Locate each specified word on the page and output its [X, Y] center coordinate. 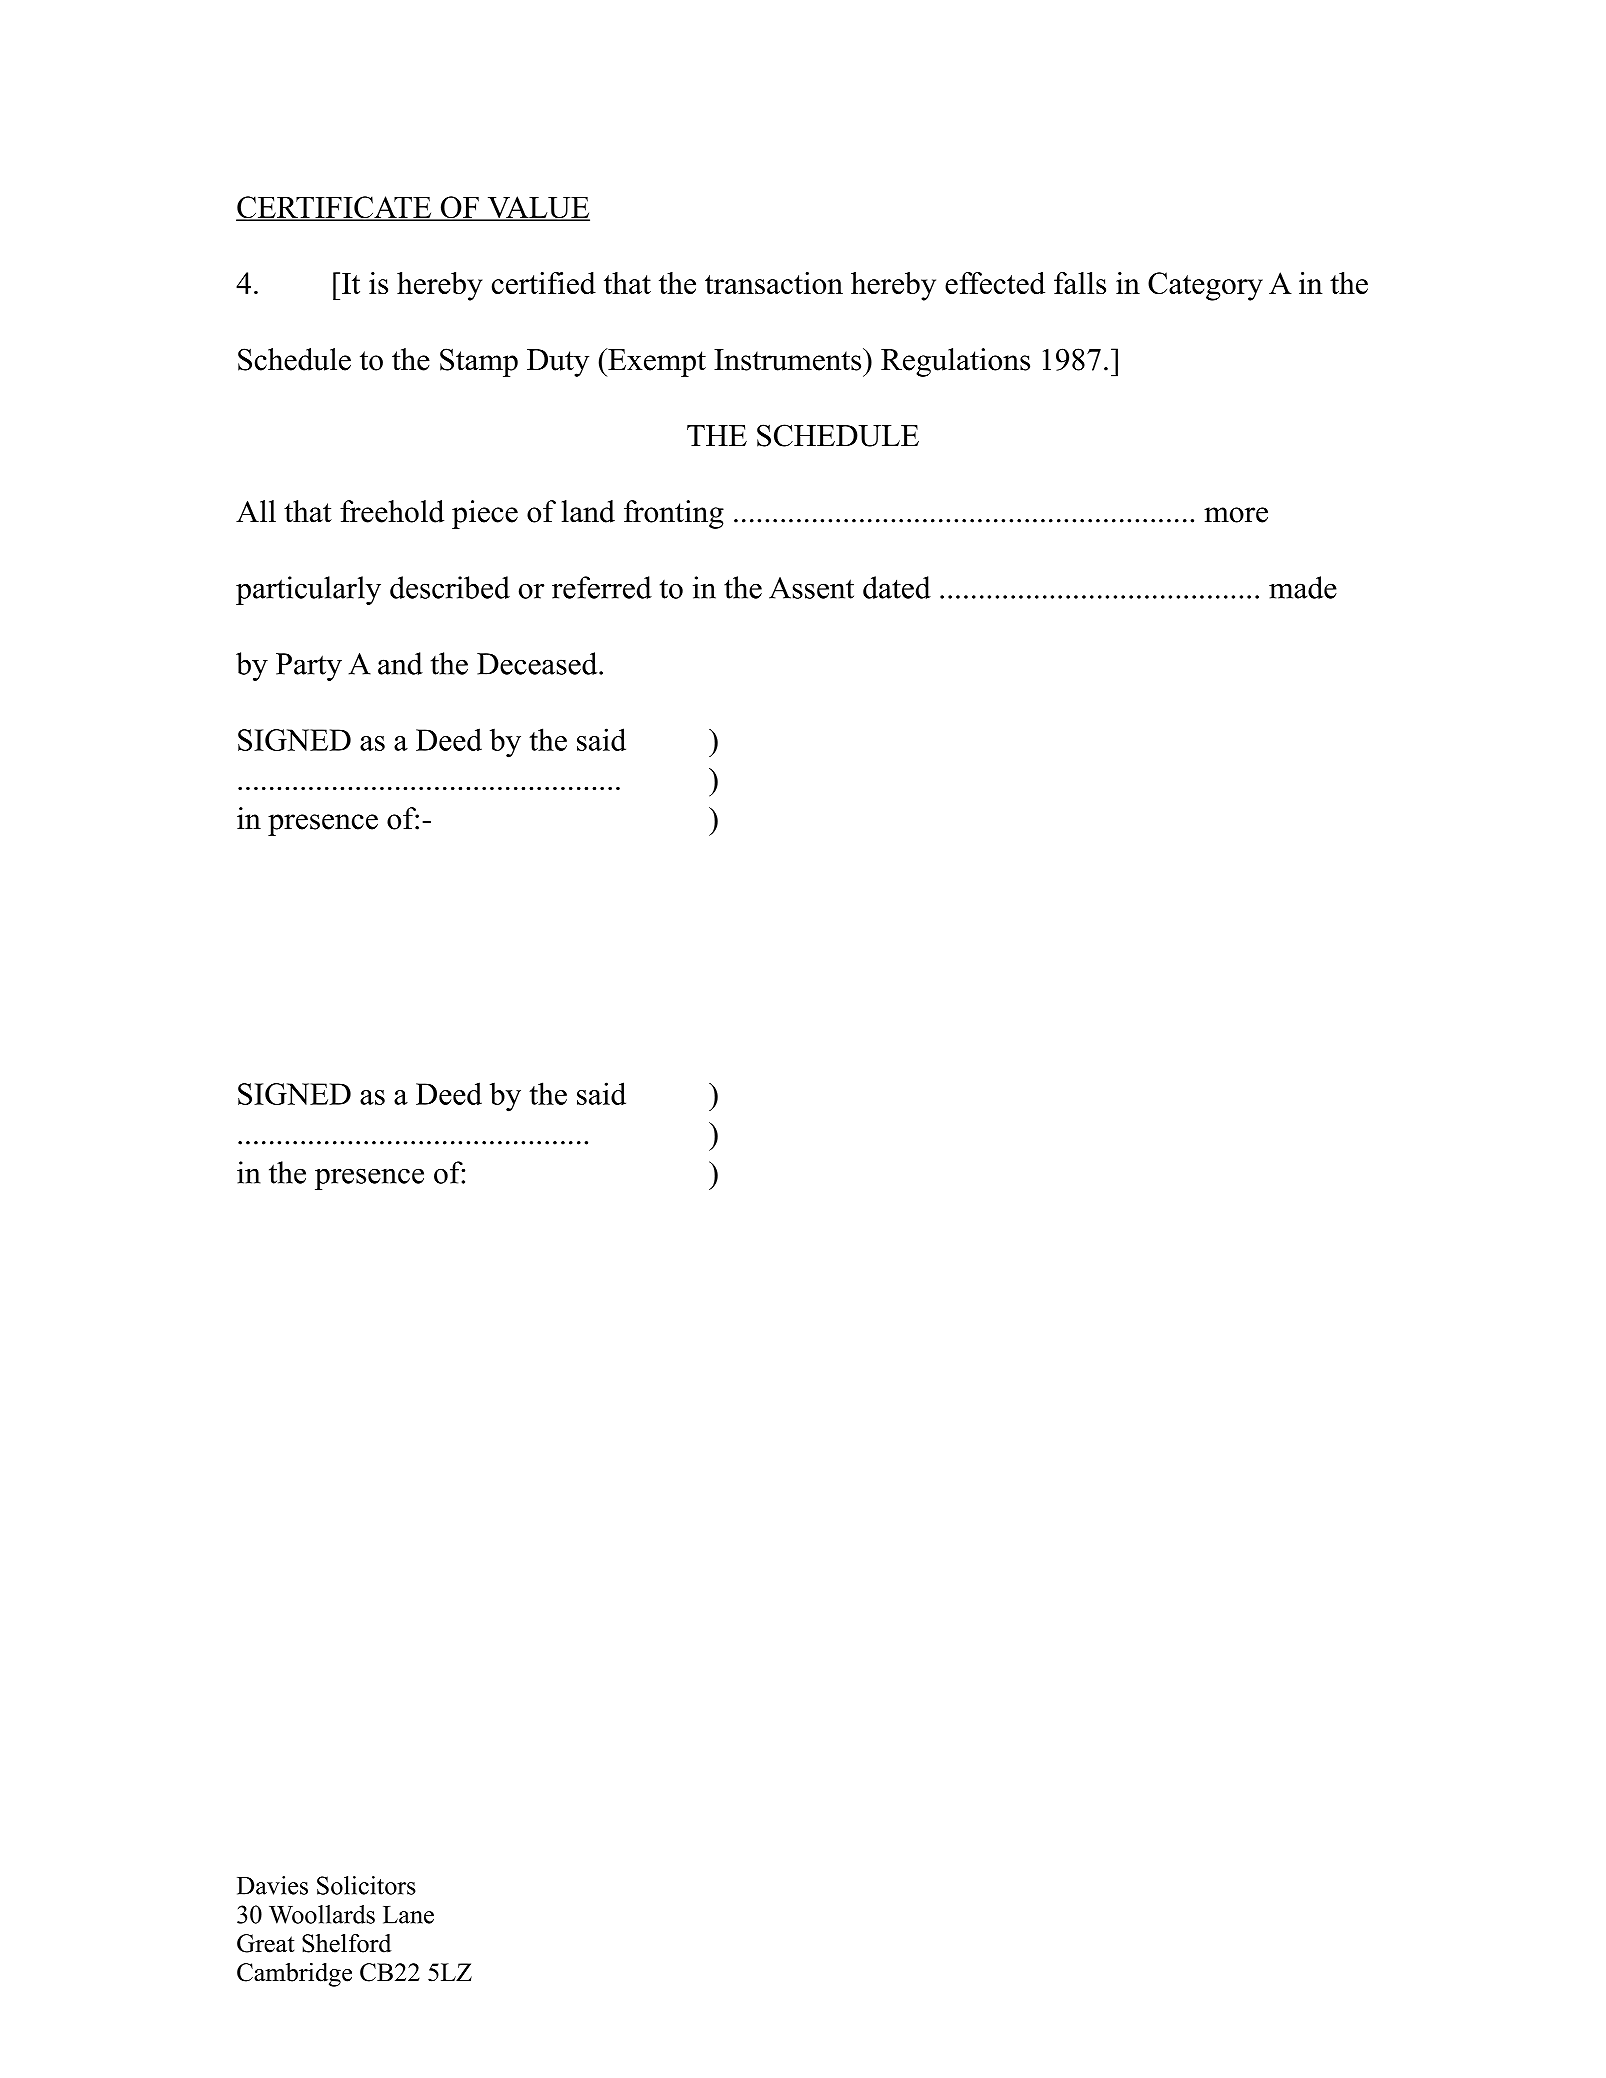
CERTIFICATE [335, 208]
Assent [811, 588]
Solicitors [366, 1885]
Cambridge [294, 1975]
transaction [774, 283]
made [1303, 587]
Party [309, 667]
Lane [408, 1915]
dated [897, 587]
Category [1205, 286]
